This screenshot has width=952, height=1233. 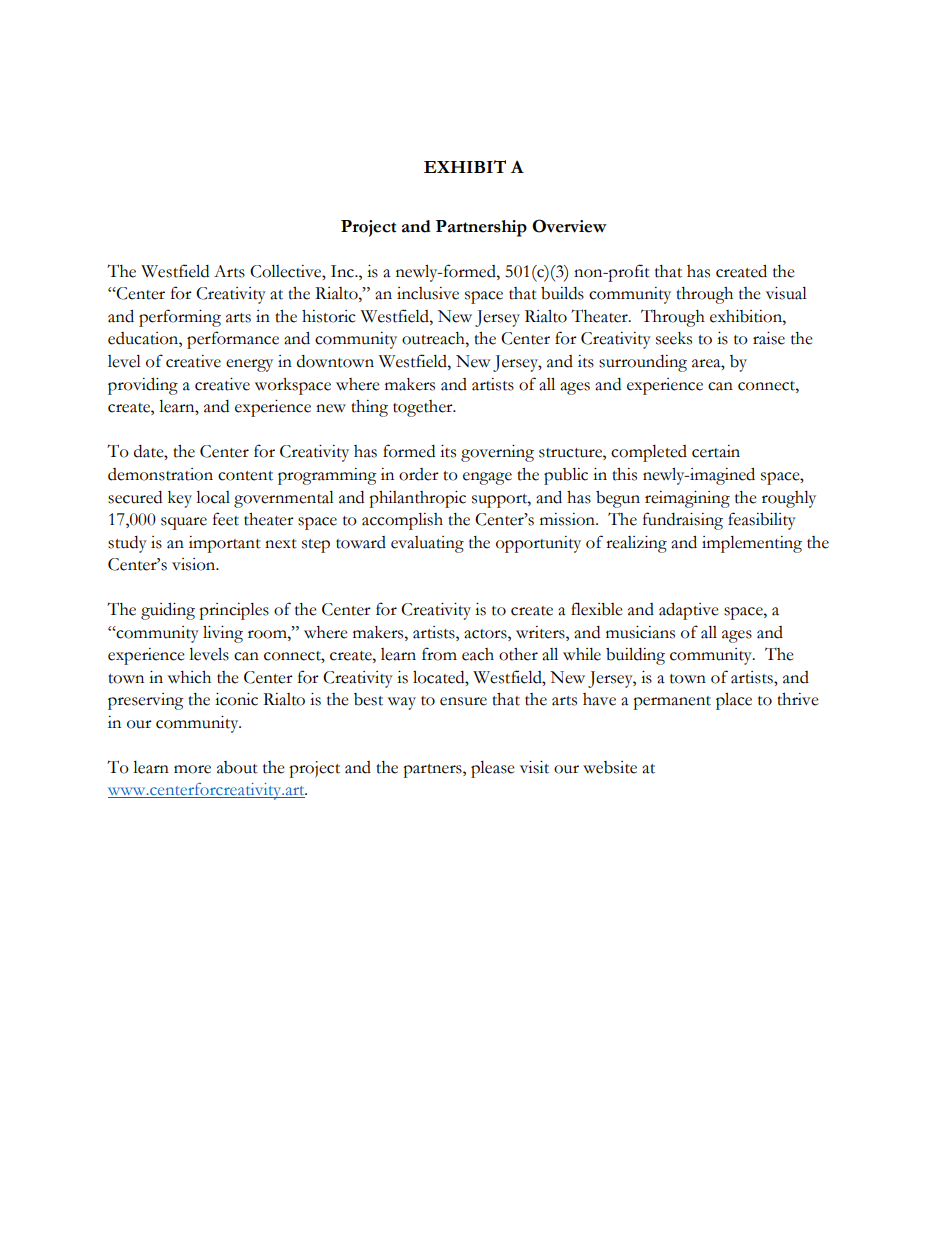 What do you see at coordinates (786, 293) in the screenshot?
I see `visual` at bounding box center [786, 293].
